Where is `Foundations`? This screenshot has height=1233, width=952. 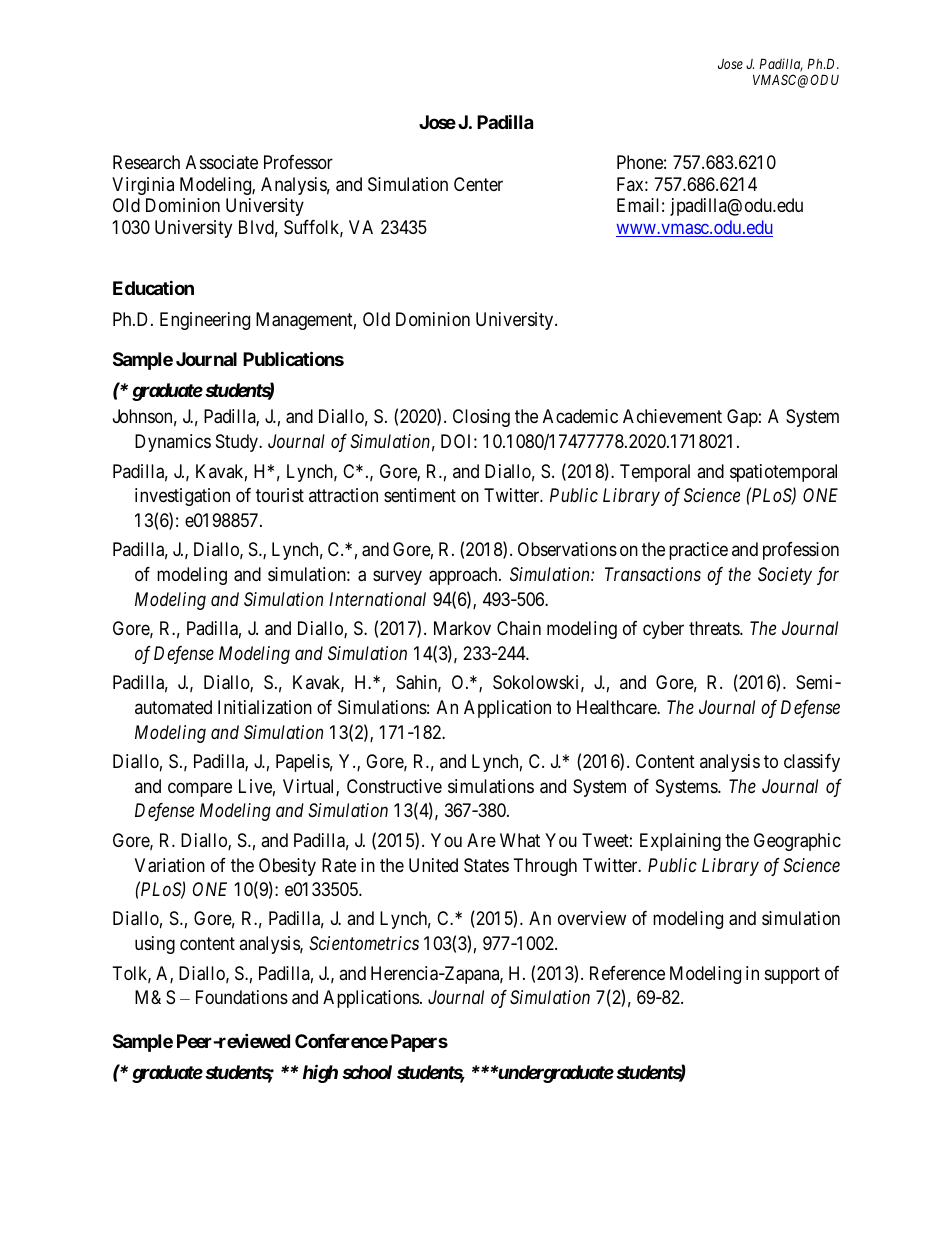 Foundations is located at coordinates (242, 997).
